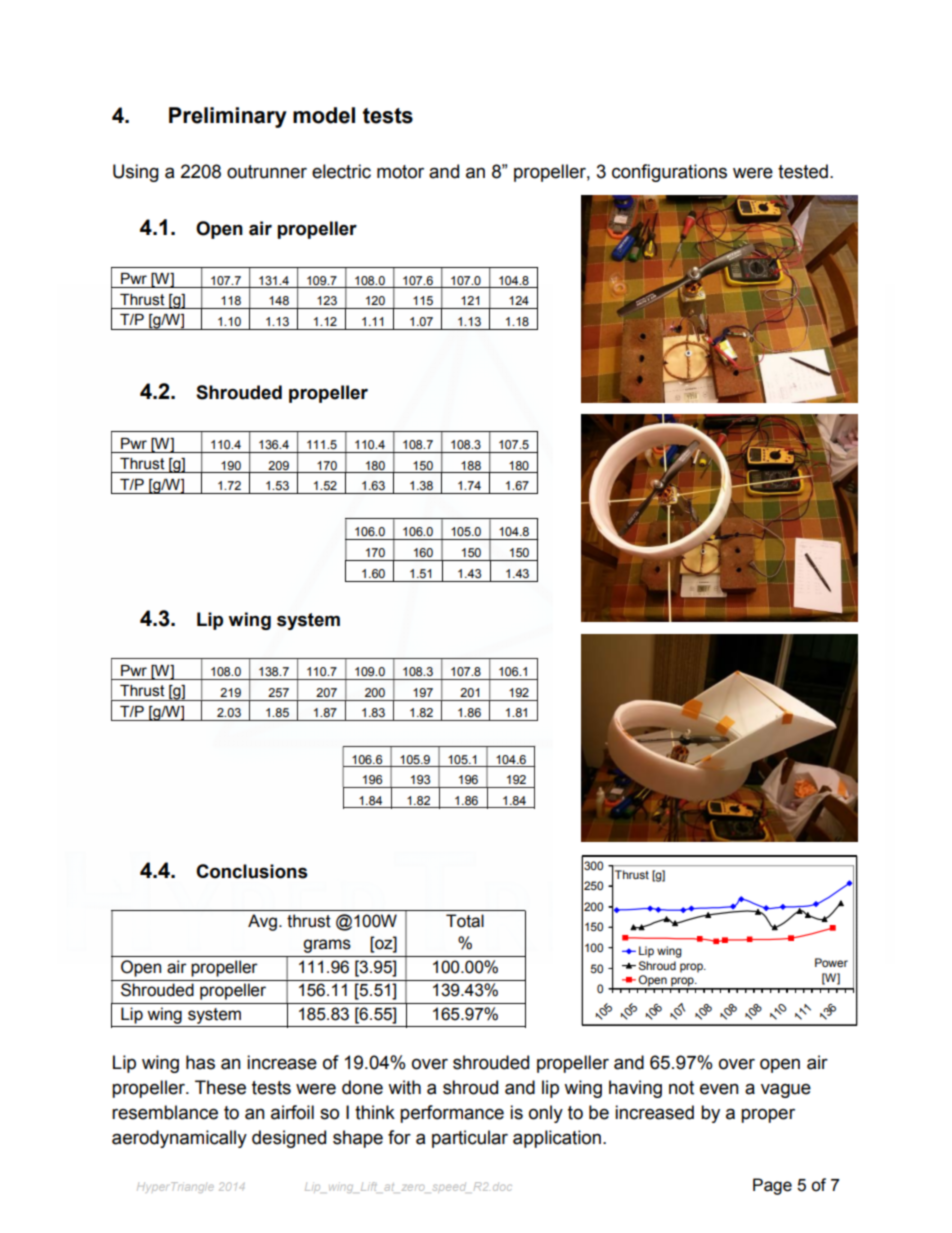  What do you see at coordinates (179, 1139) in the screenshot?
I see `aerodynamically` at bounding box center [179, 1139].
